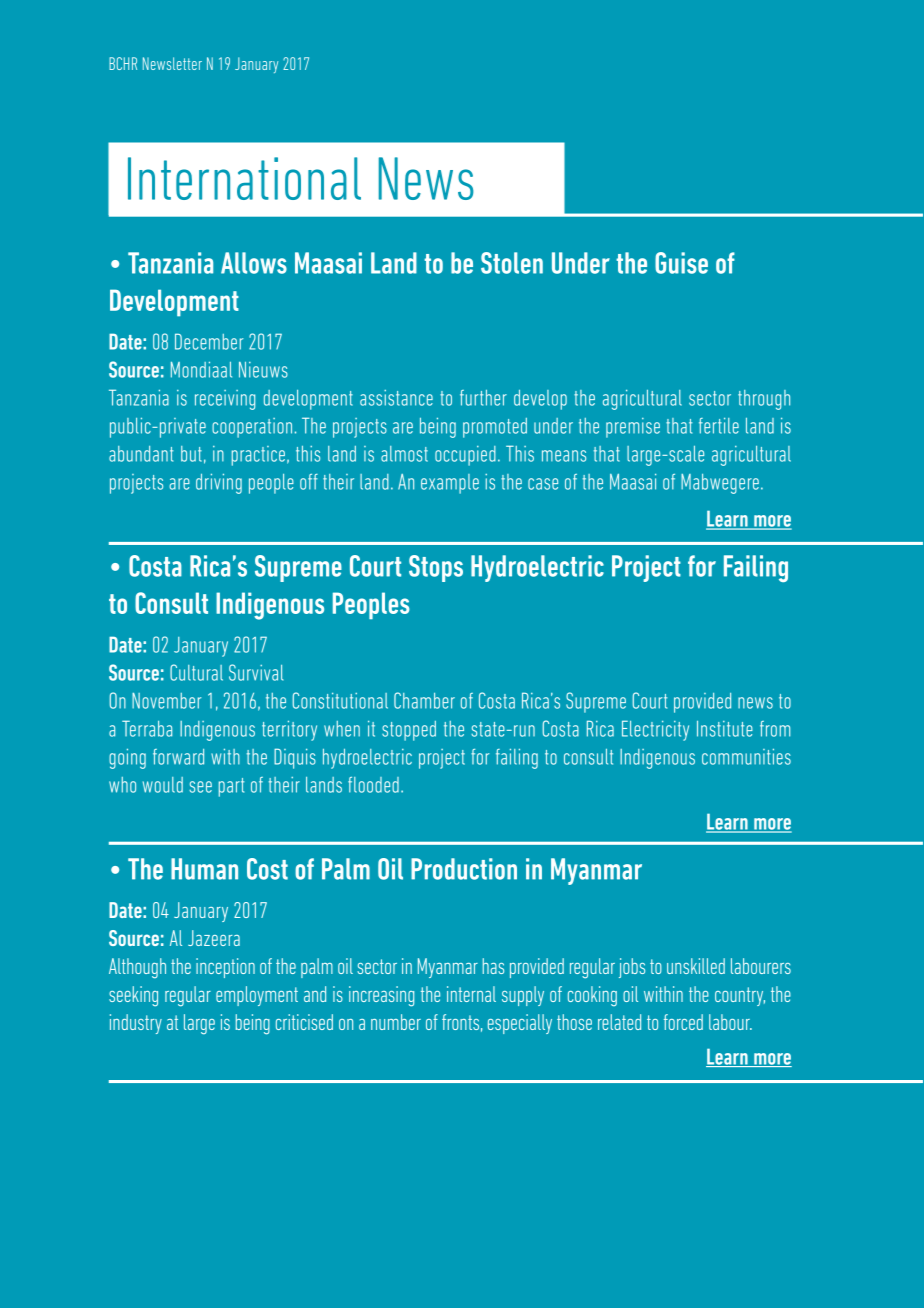 This image has height=1308, width=924. Describe the element at coordinates (231, 787) in the image. I see `part` at that location.
